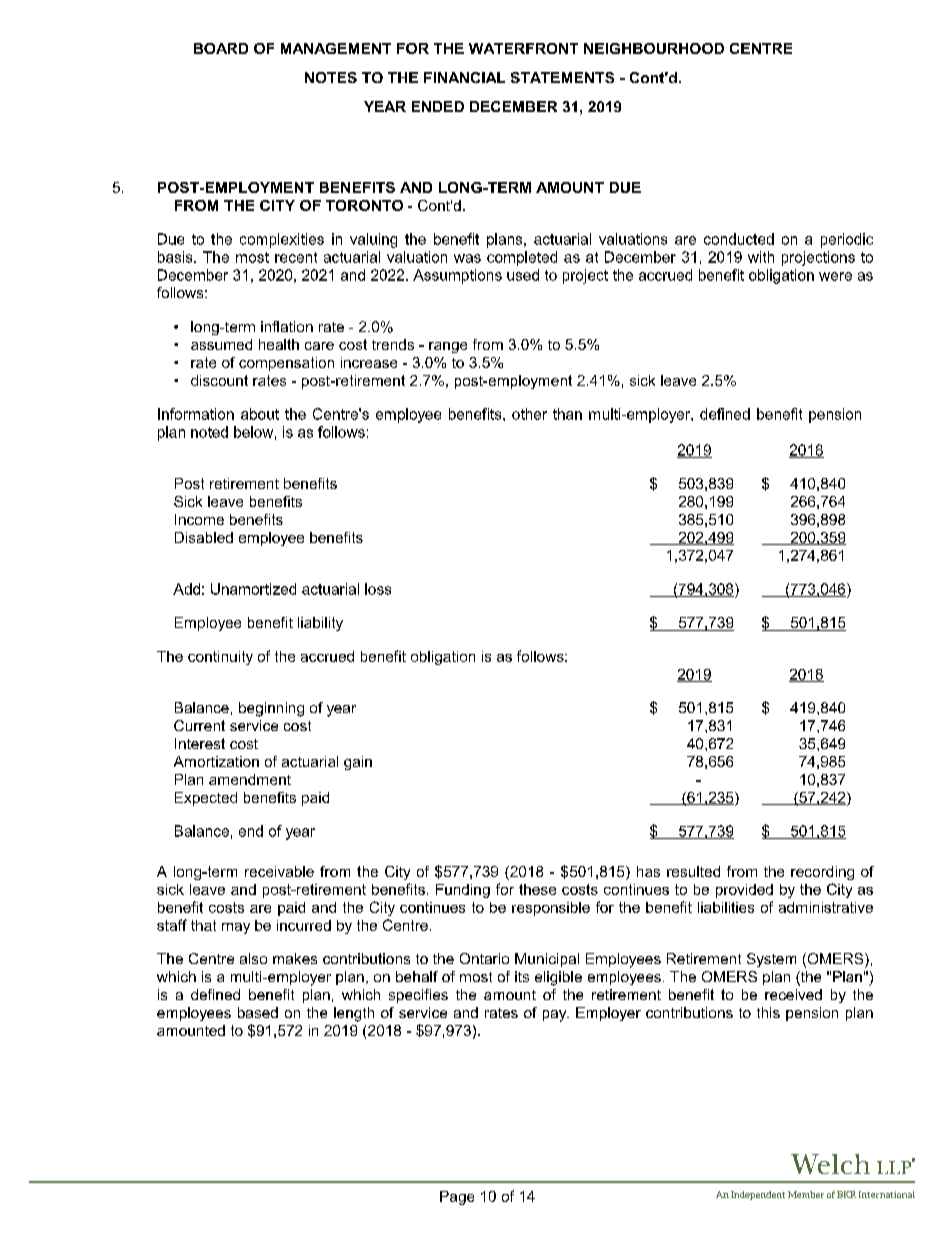 This image has height=1233, width=952. What do you see at coordinates (250, 779) in the image?
I see `amendment` at bounding box center [250, 779].
